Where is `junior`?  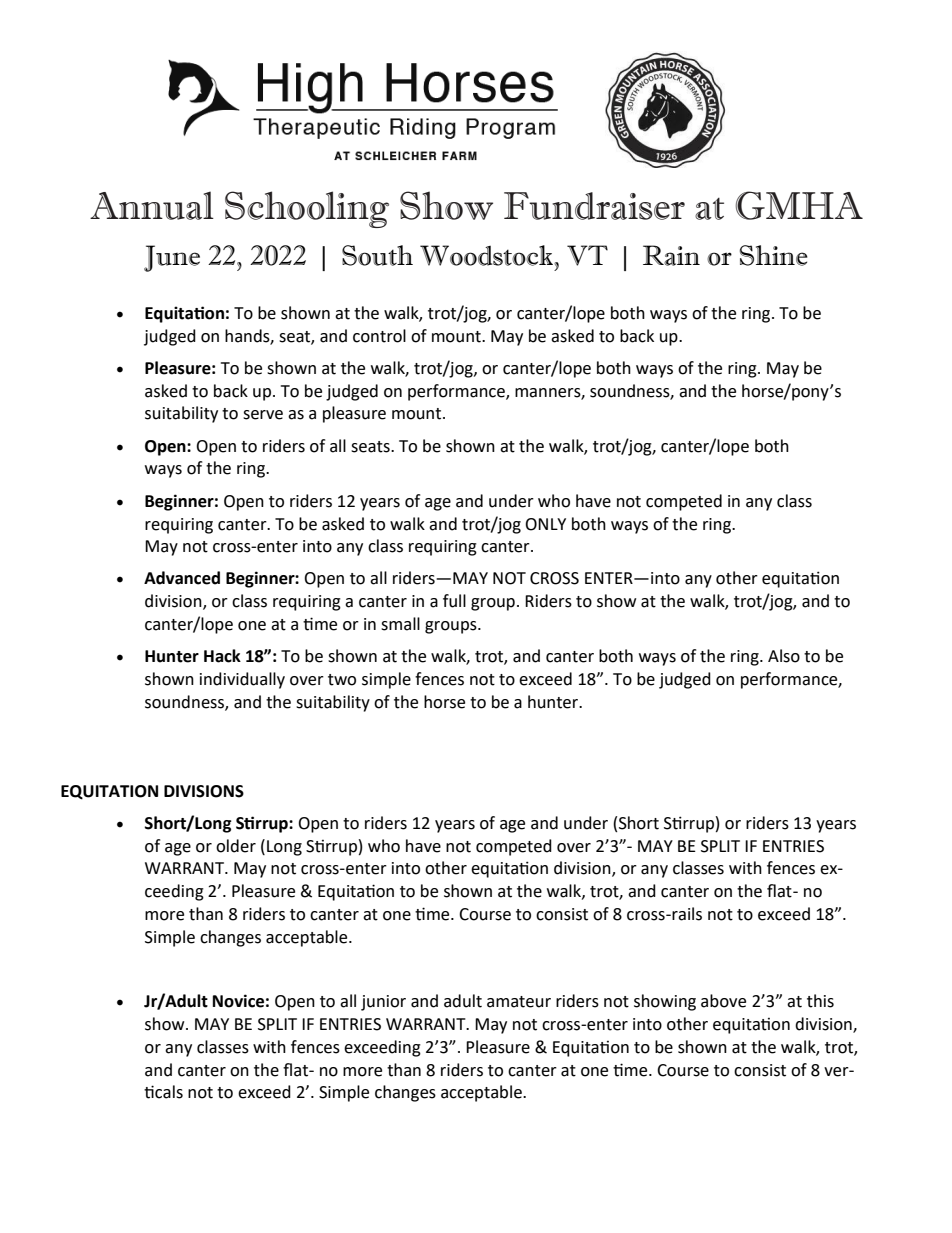 junior is located at coordinates (383, 1003).
